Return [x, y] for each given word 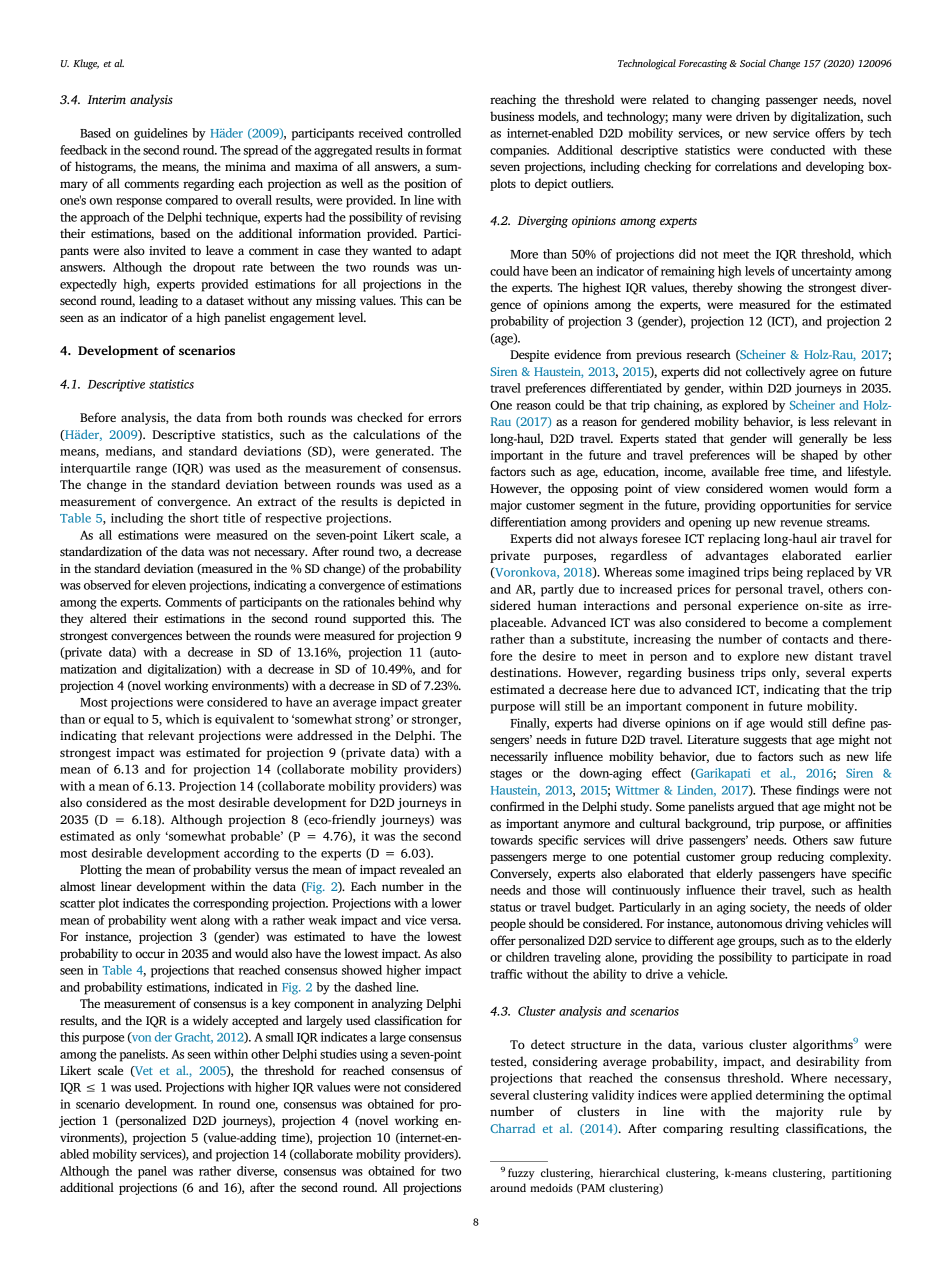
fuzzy [521, 1174]
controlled [434, 133]
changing [735, 100]
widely [210, 1021]
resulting [754, 1129]
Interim [106, 99]
